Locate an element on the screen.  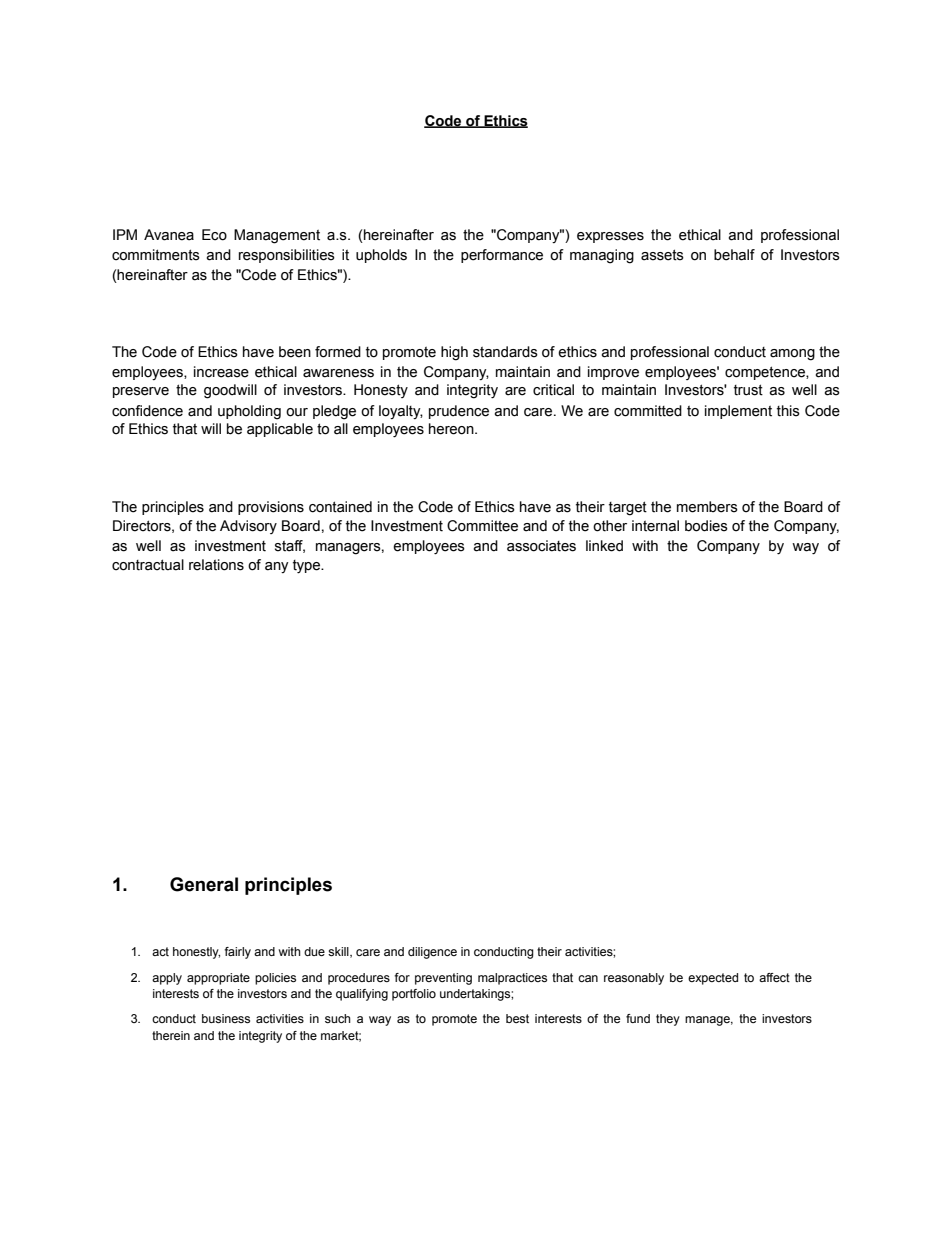
Eco is located at coordinates (214, 235).
